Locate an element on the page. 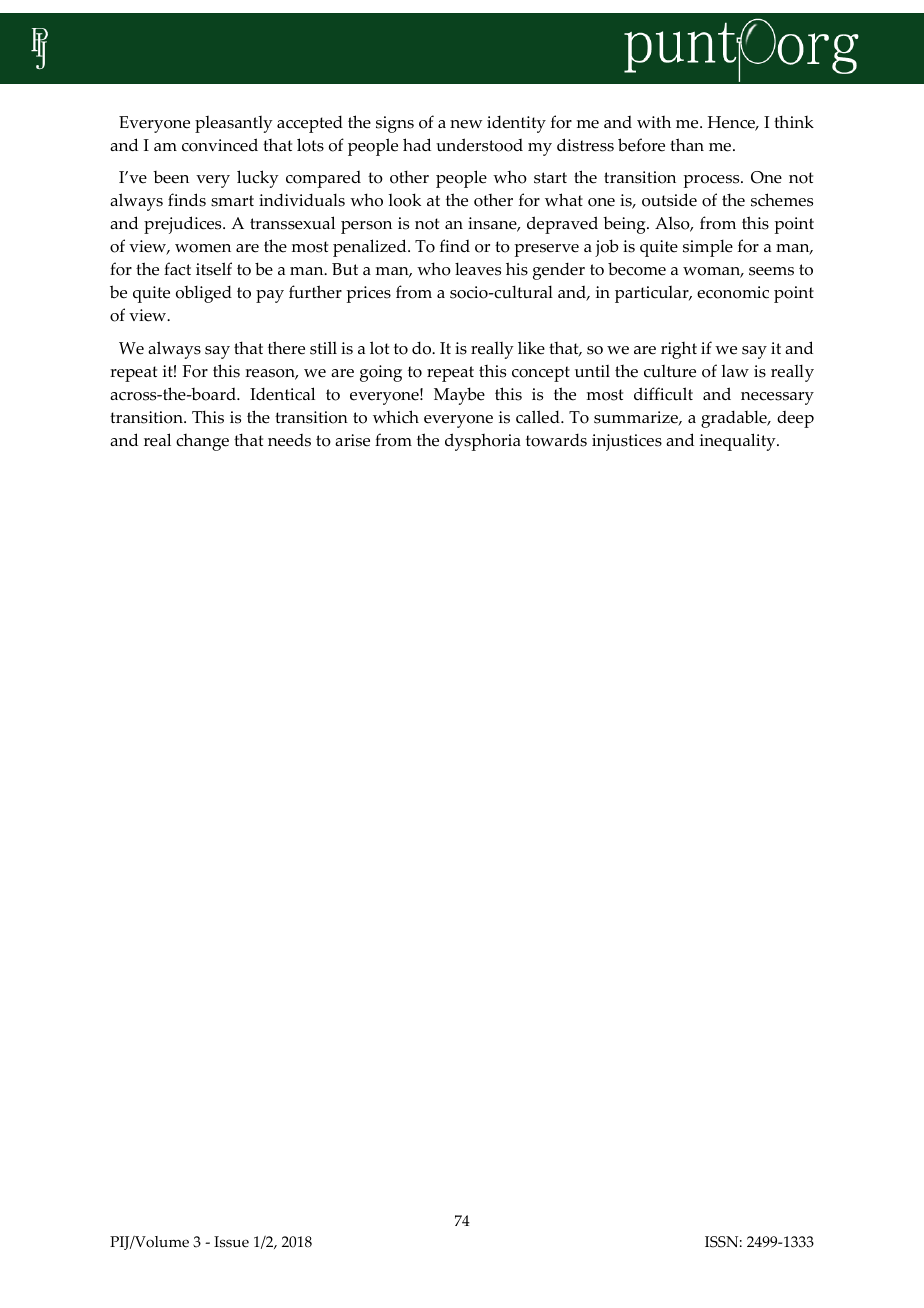 The height and width of the document is (1308, 924). convinced is located at coordinates (220, 145).
